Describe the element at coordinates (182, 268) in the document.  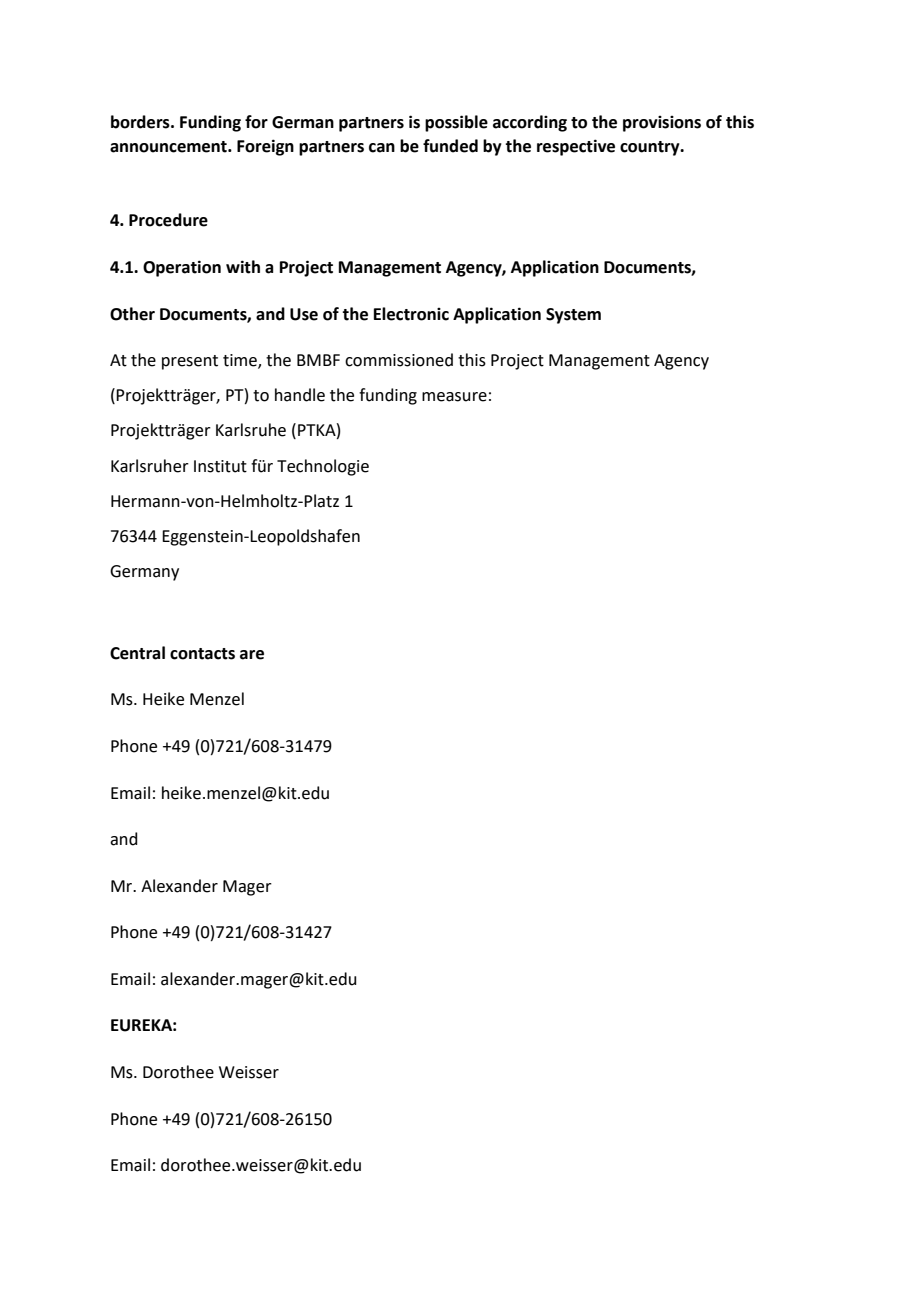
I see `Operation` at that location.
